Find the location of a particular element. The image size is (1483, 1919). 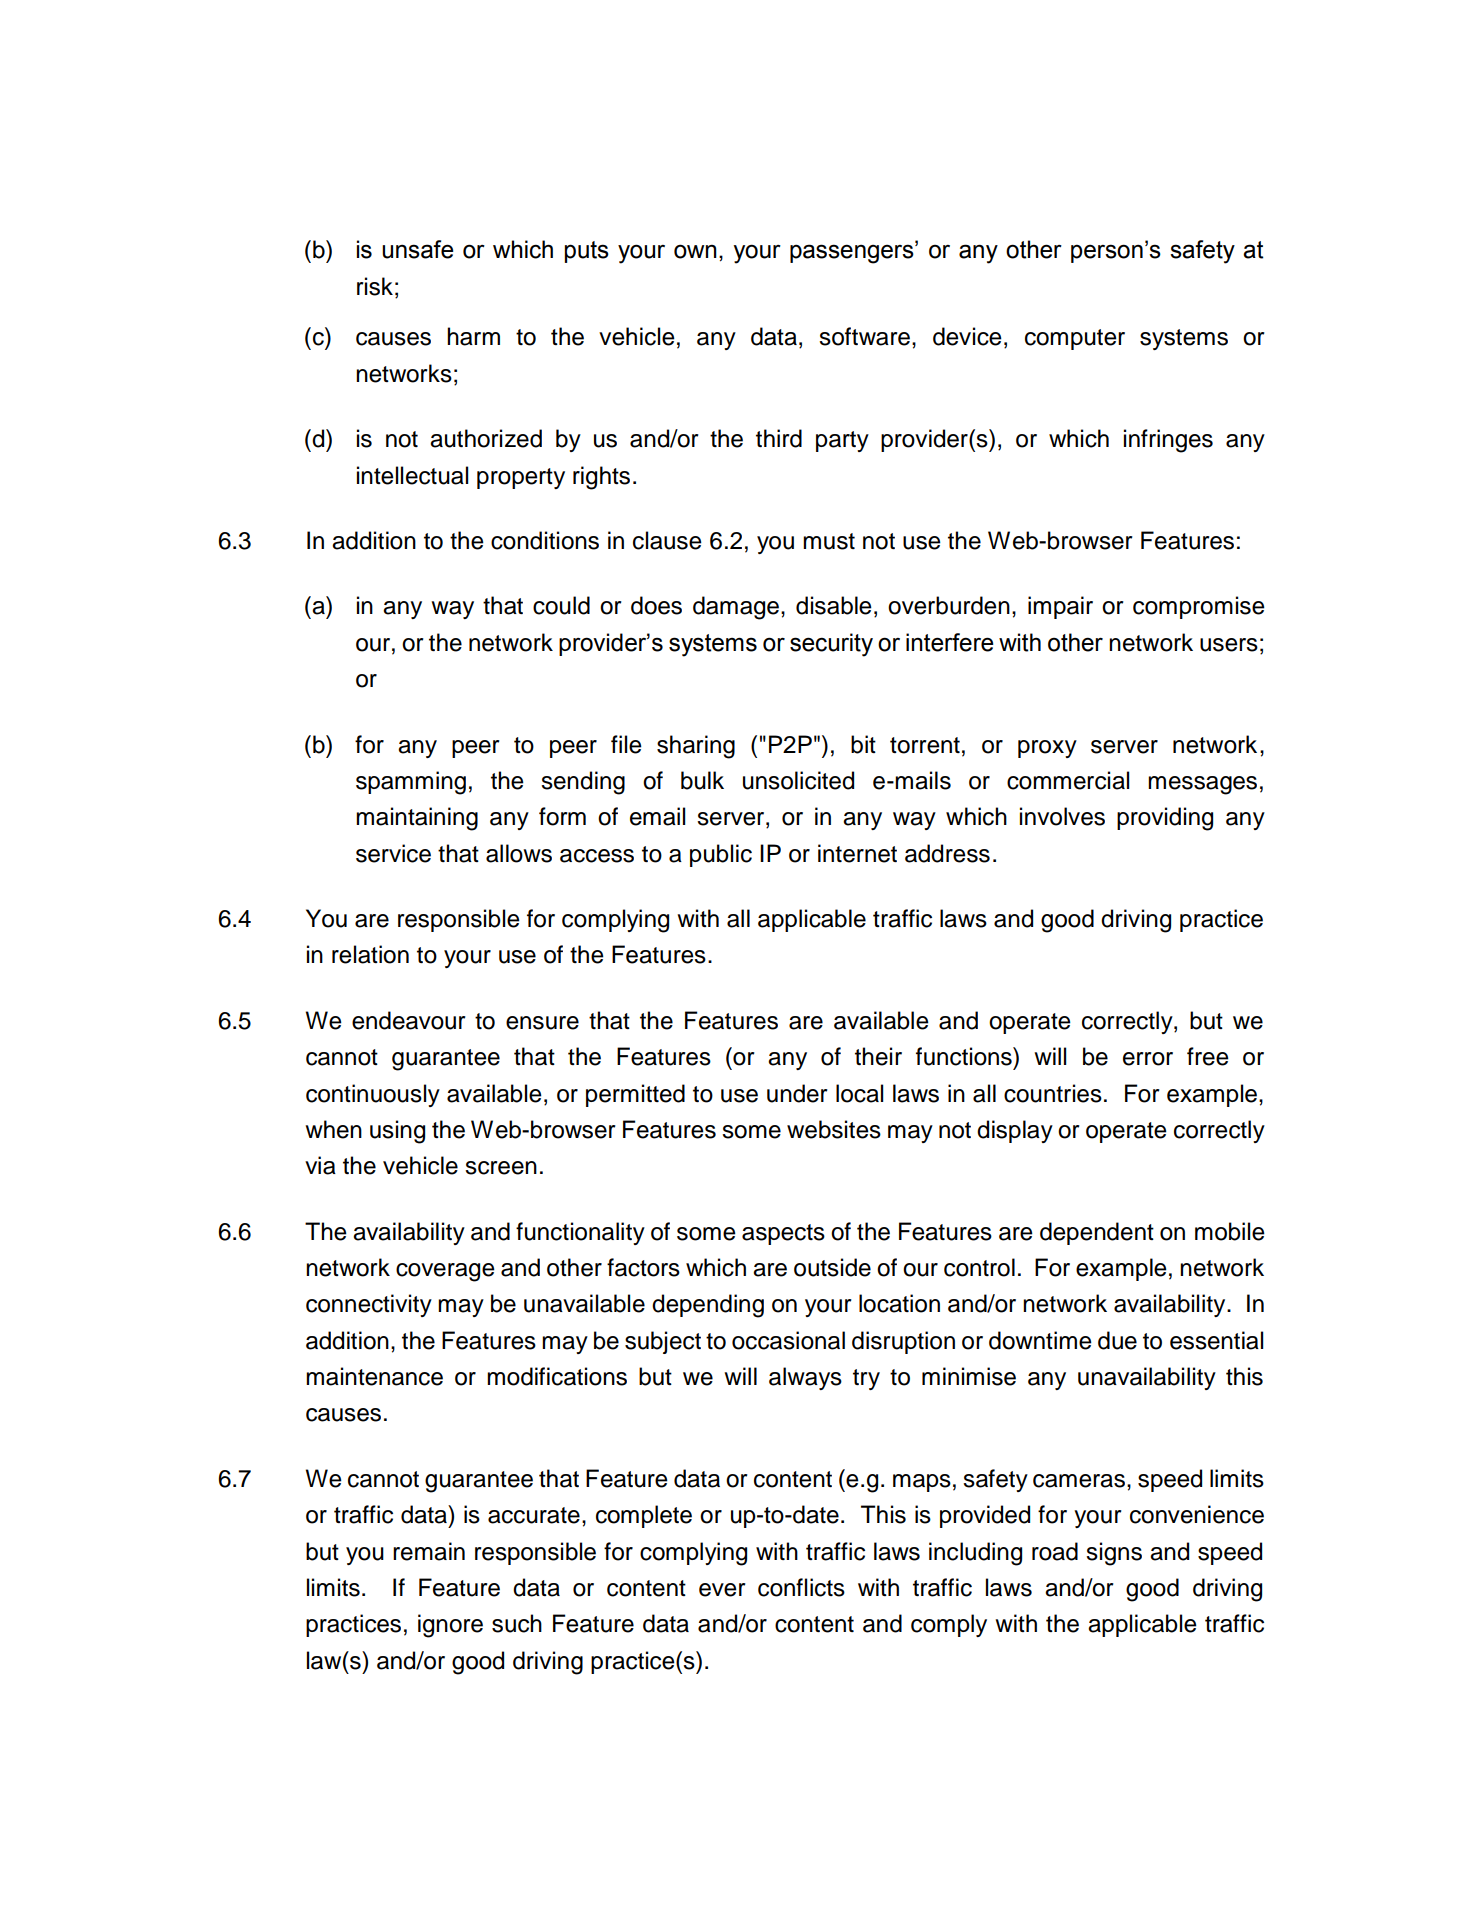

risk is located at coordinates (375, 286).
